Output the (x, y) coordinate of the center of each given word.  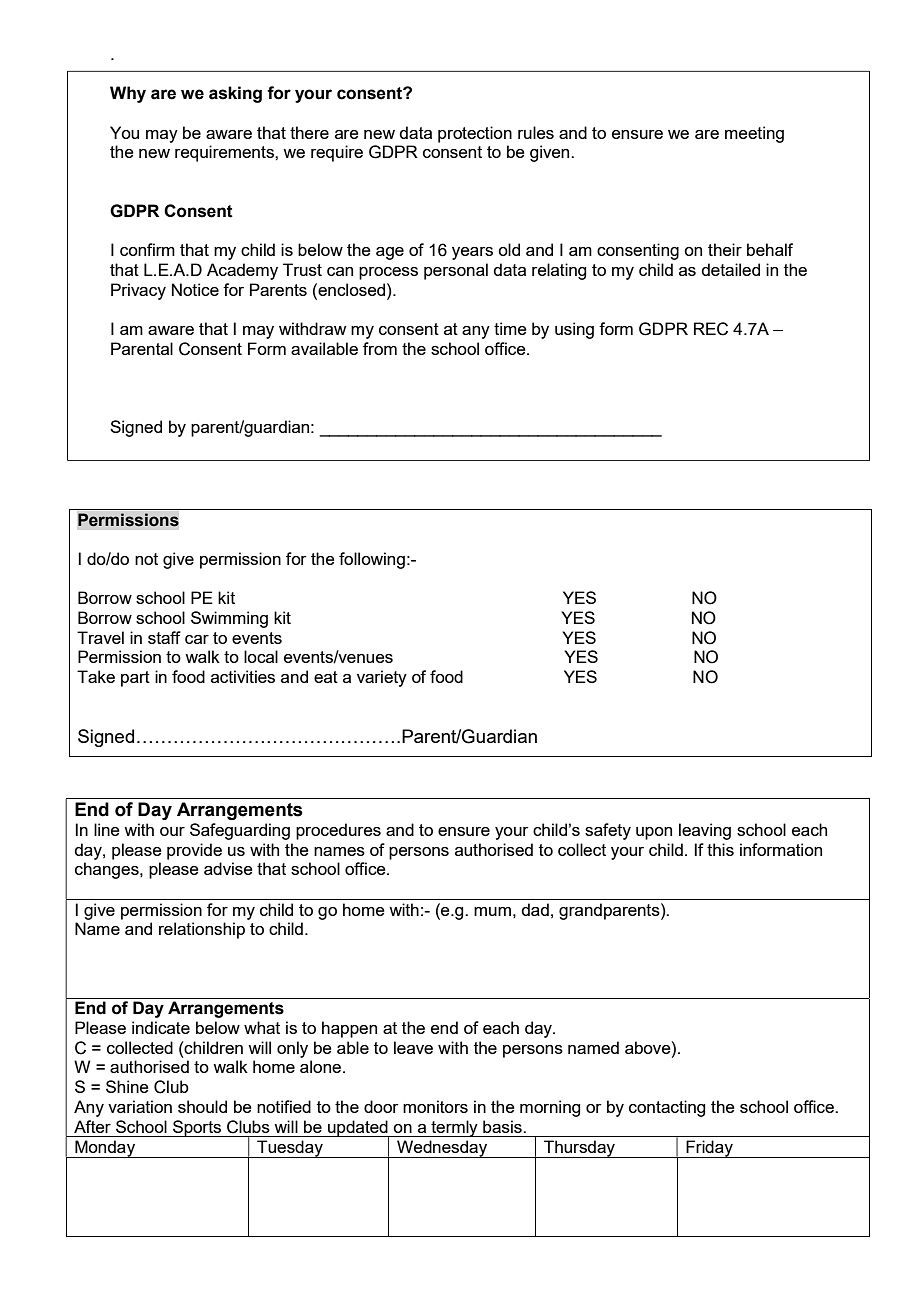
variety (382, 678)
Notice (195, 289)
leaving (705, 831)
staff (164, 637)
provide (194, 851)
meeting (754, 134)
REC (711, 329)
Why (128, 94)
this (720, 849)
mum (492, 911)
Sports (197, 1128)
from (380, 348)
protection (475, 134)
